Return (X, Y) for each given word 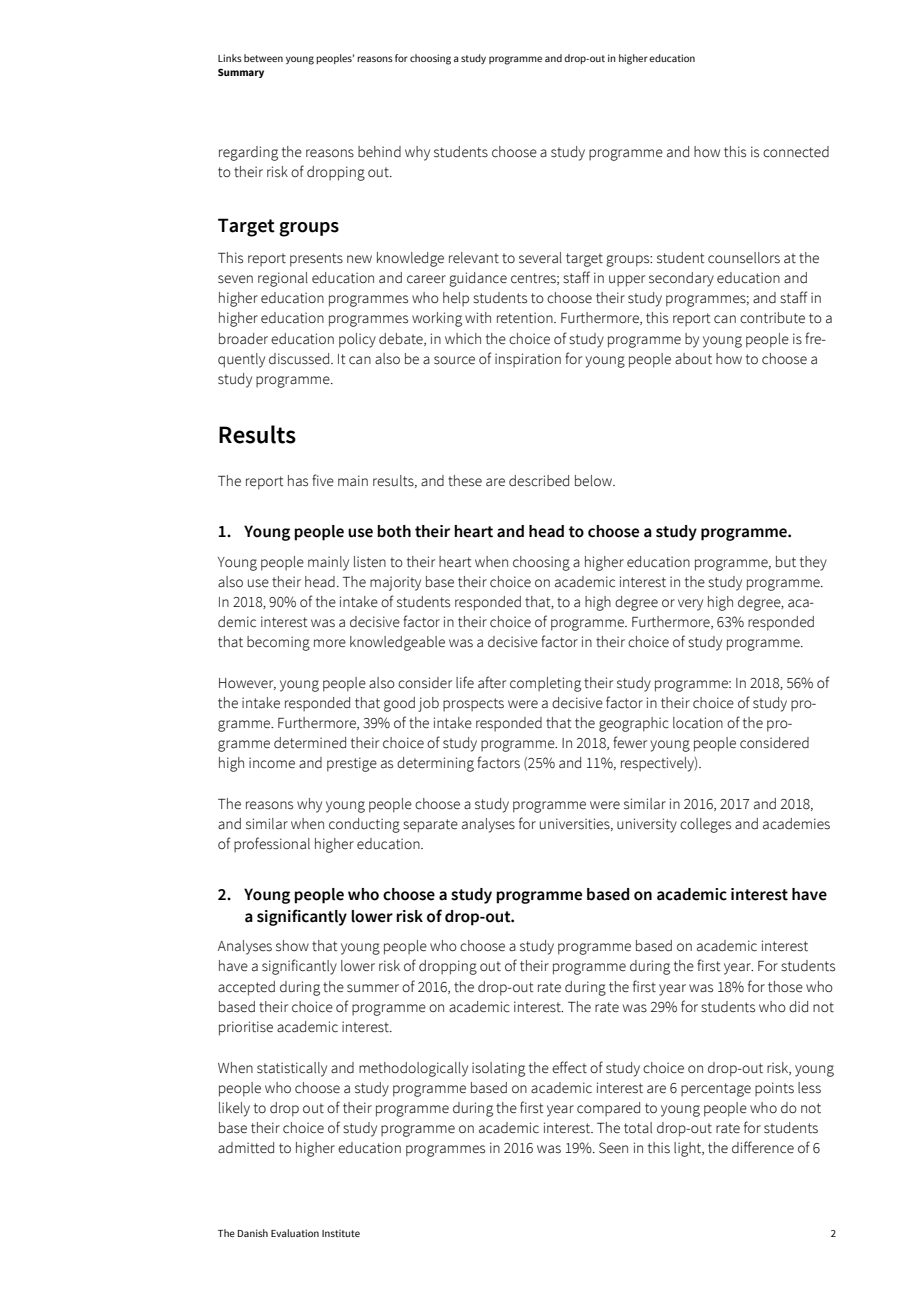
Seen (613, 1148)
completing (545, 684)
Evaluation (295, 1233)
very (690, 605)
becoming (278, 643)
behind (379, 152)
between (263, 58)
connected (796, 152)
